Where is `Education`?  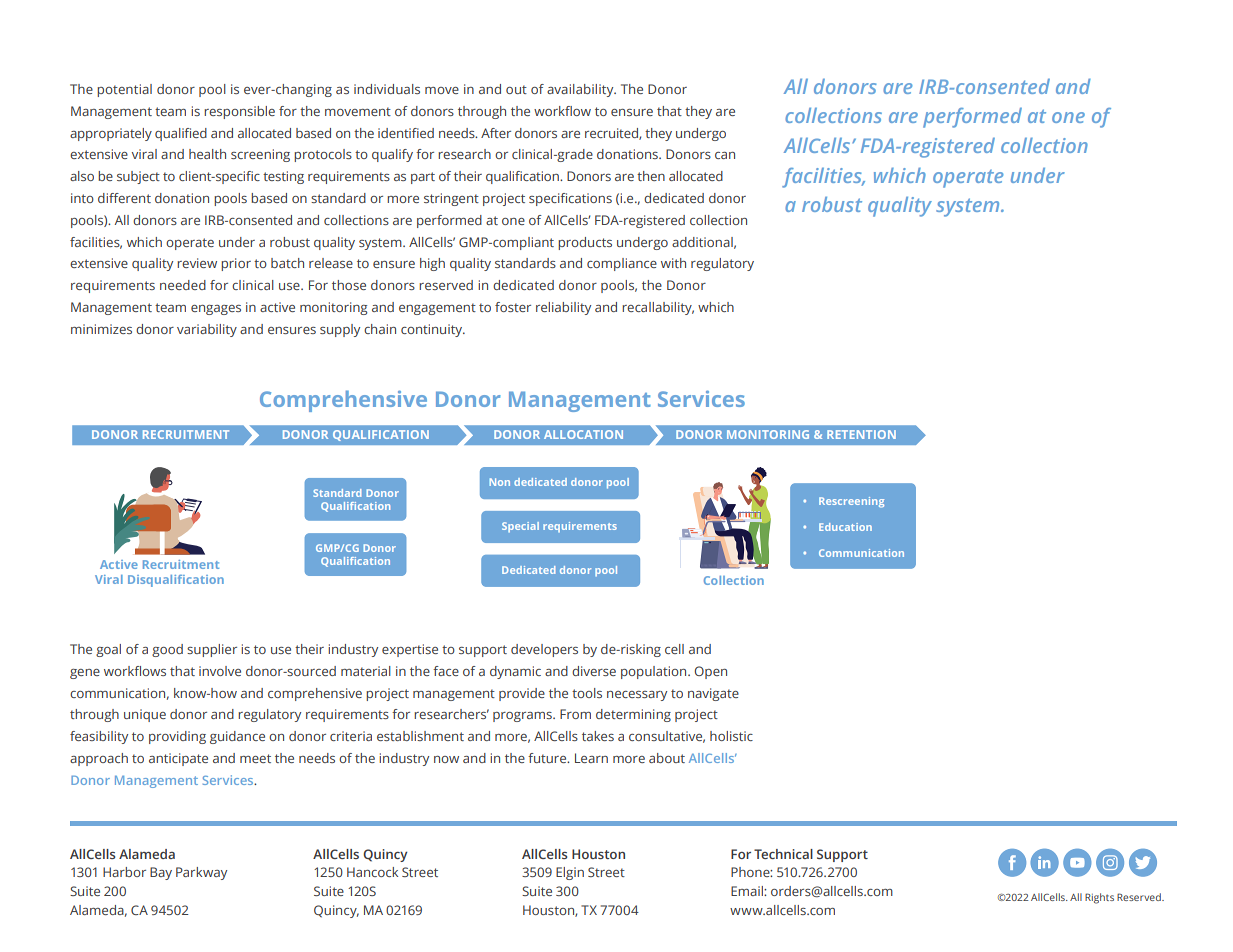 Education is located at coordinates (845, 527).
